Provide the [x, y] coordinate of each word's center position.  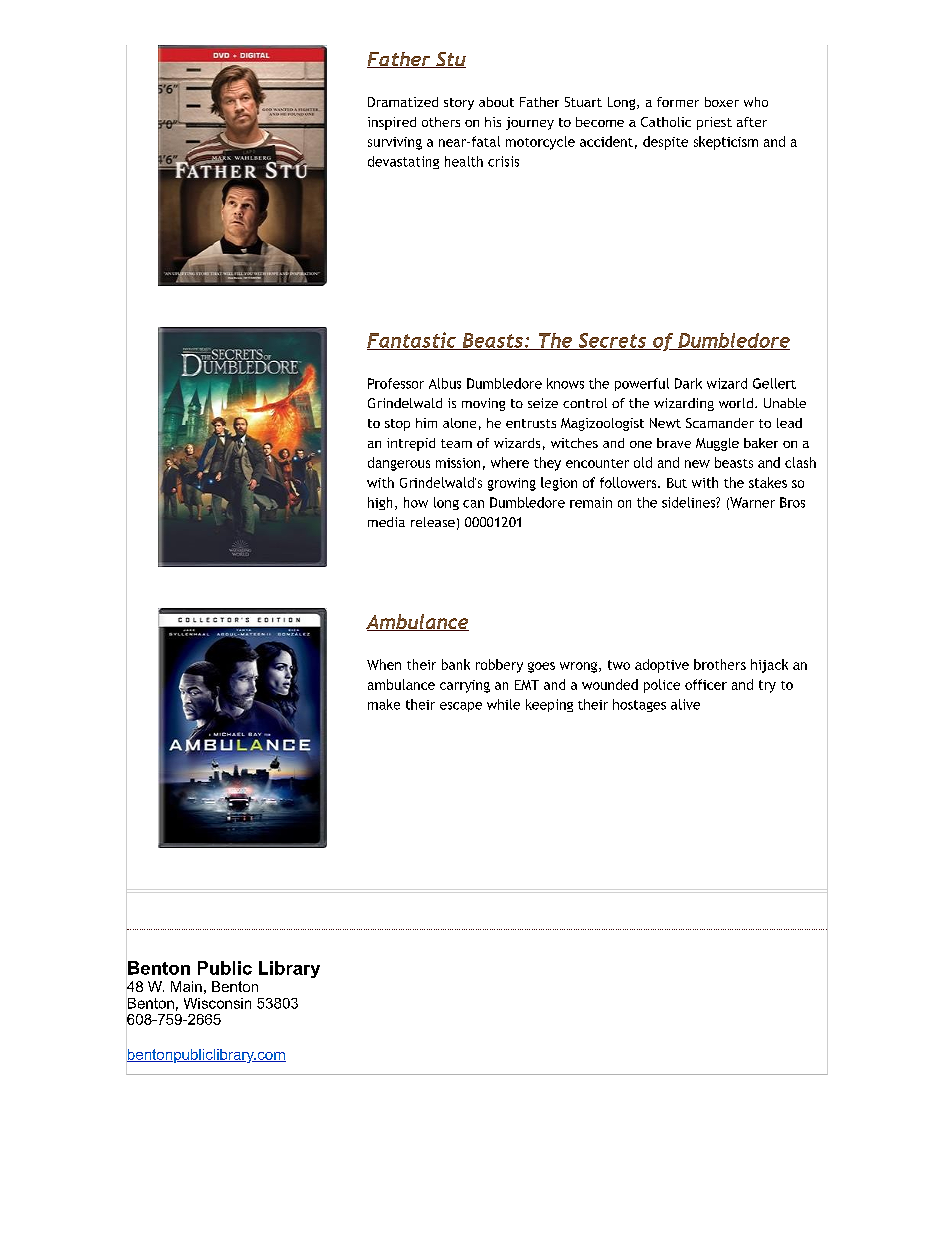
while [503, 704]
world [736, 403]
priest [714, 123]
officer [706, 684]
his [493, 122]
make [384, 704]
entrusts [531, 423]
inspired [392, 123]
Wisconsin [217, 1003]
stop [397, 425]
